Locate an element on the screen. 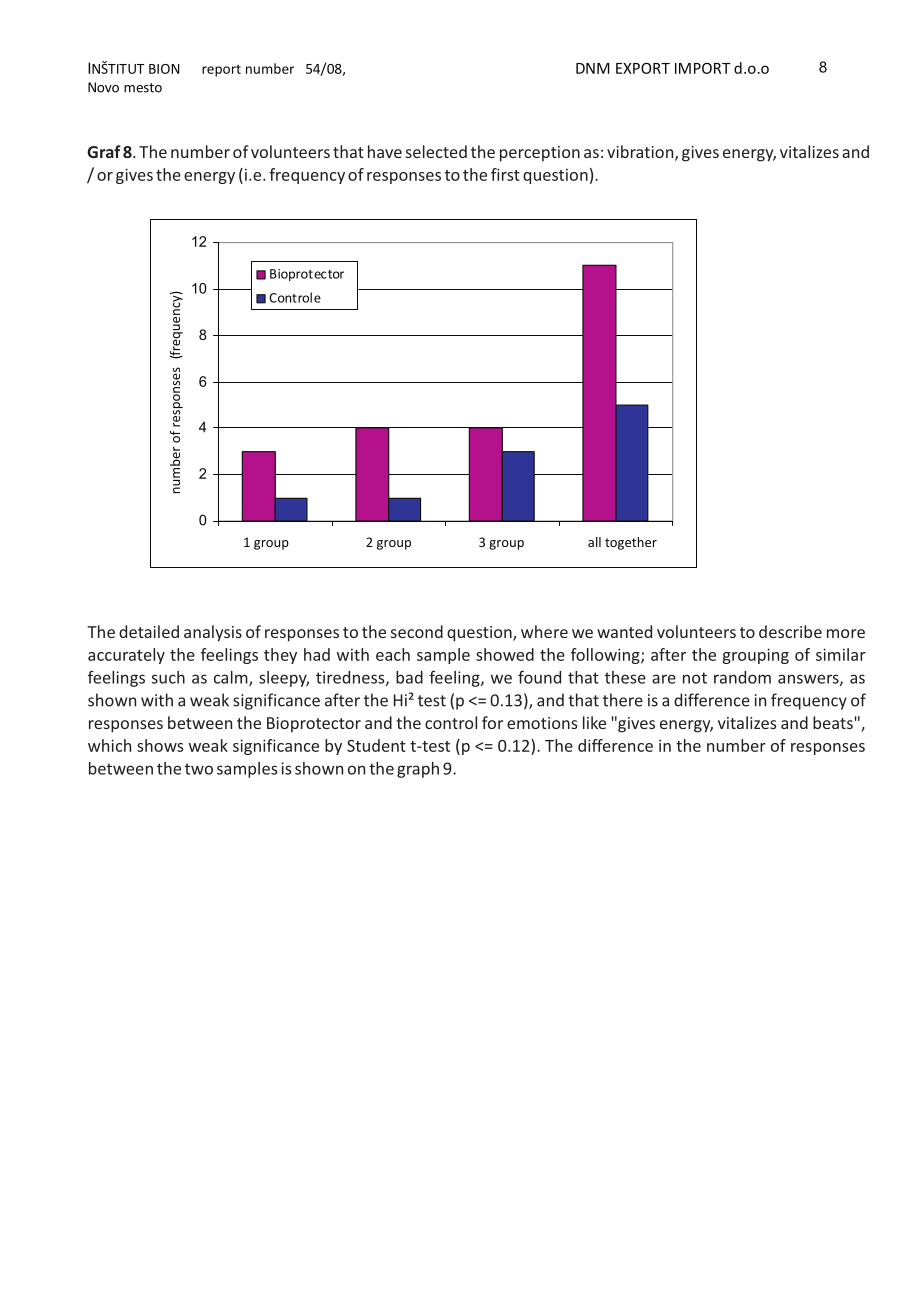 The width and height of the screenshot is (924, 1308). IMPORT is located at coordinates (702, 68).
